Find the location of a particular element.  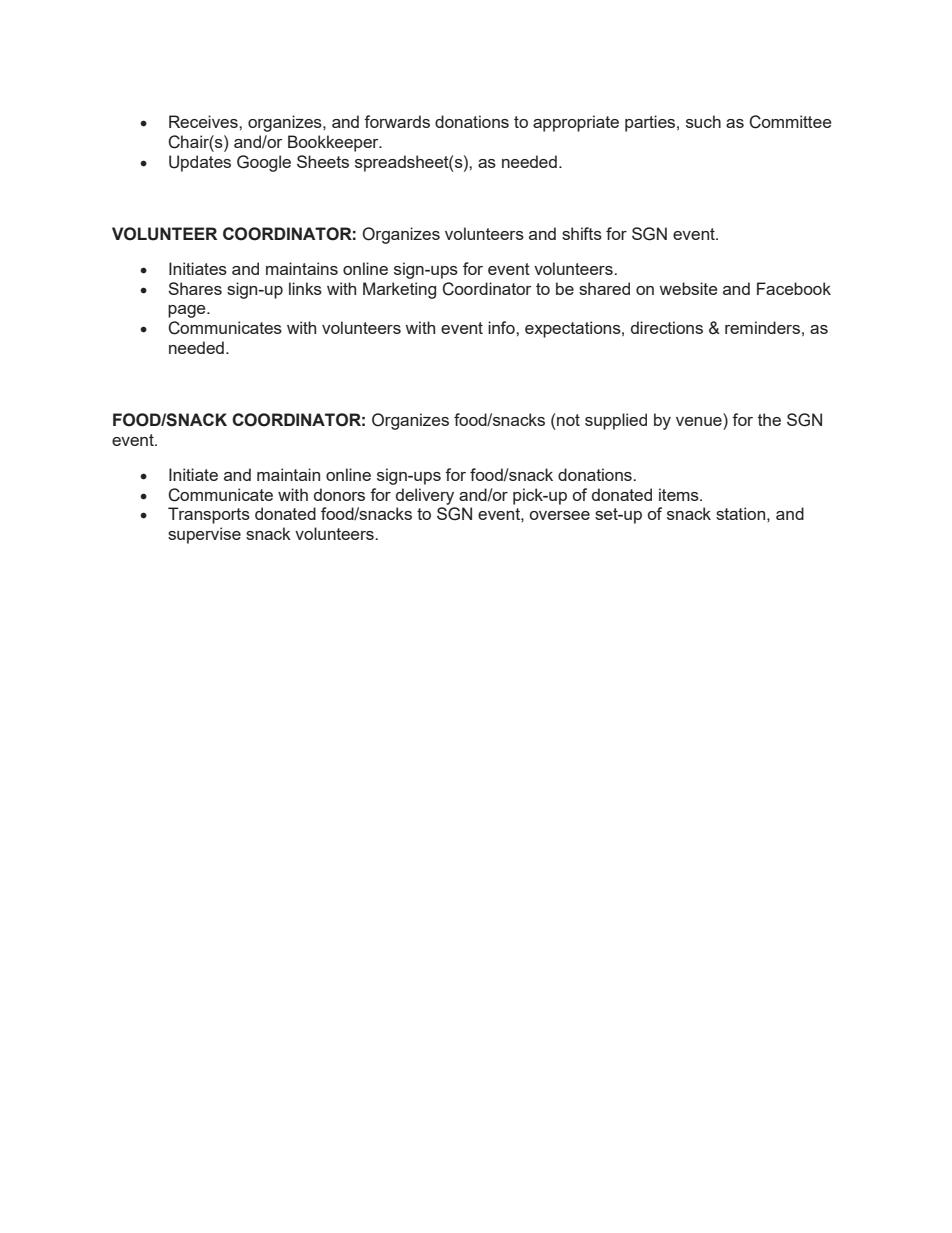

venue is located at coordinates (699, 421).
